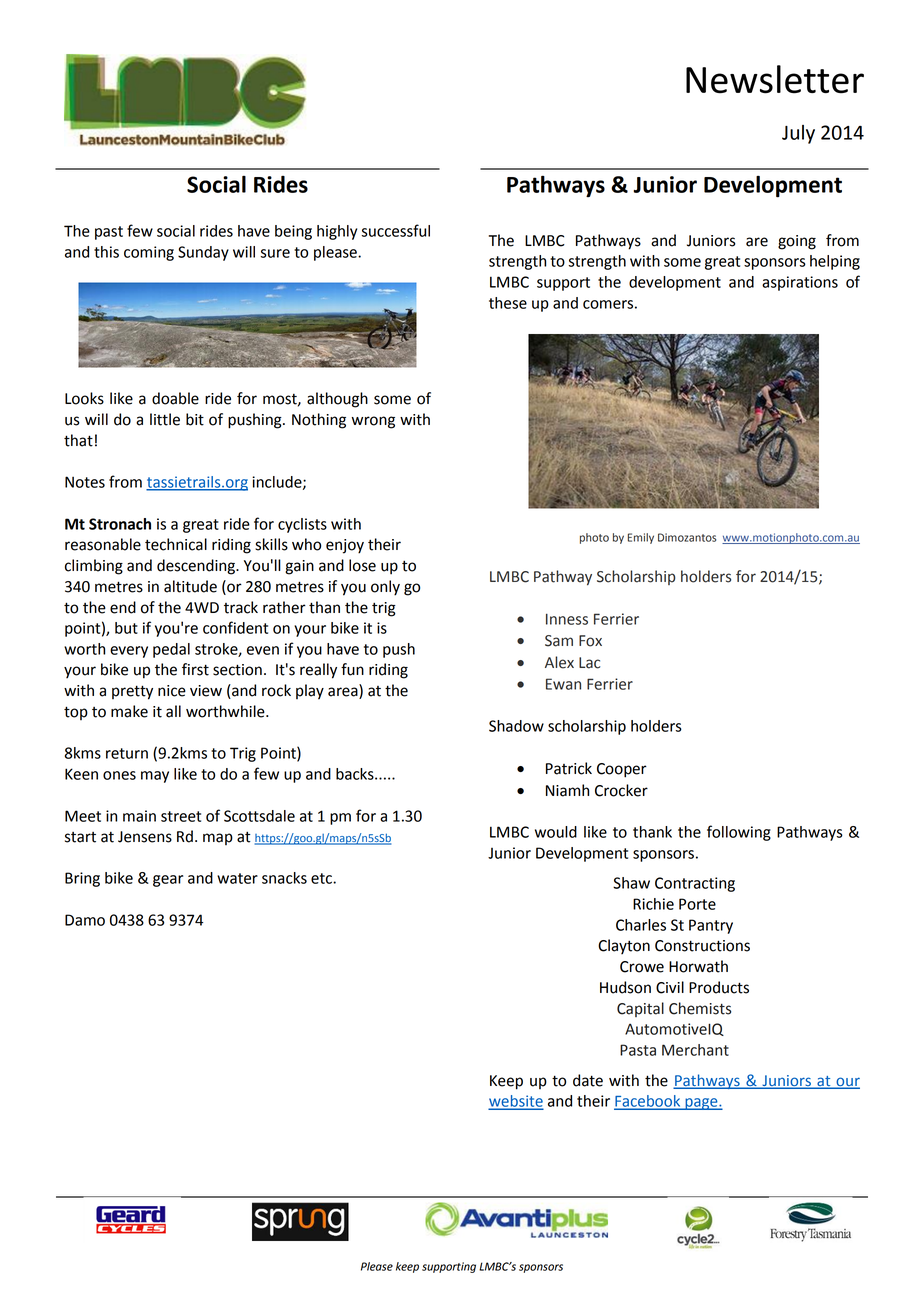 The width and height of the screenshot is (924, 1307). Describe the element at coordinates (127, 753) in the screenshot. I see `return` at that location.
